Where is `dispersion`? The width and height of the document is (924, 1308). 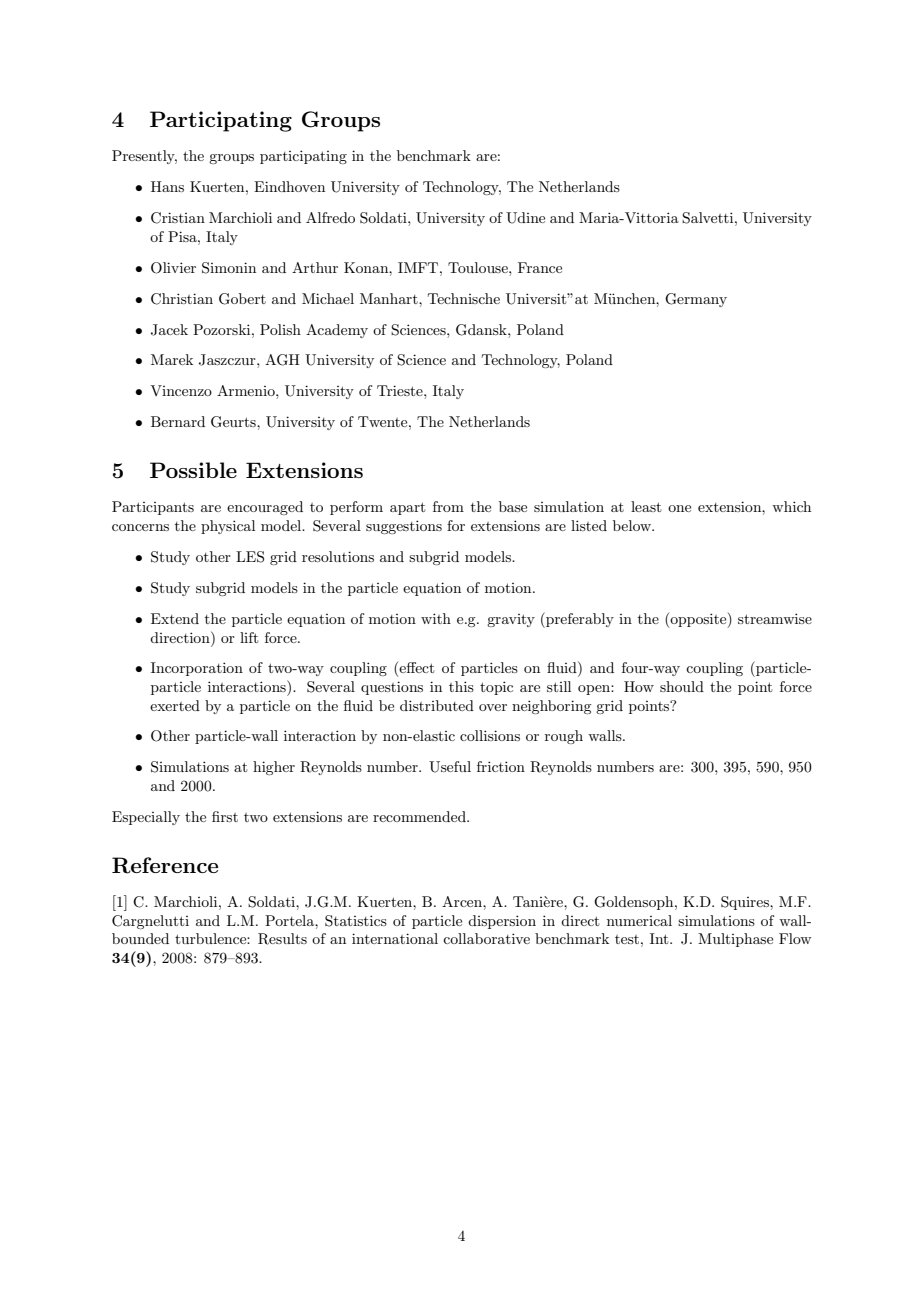 dispersion is located at coordinates (502, 922).
